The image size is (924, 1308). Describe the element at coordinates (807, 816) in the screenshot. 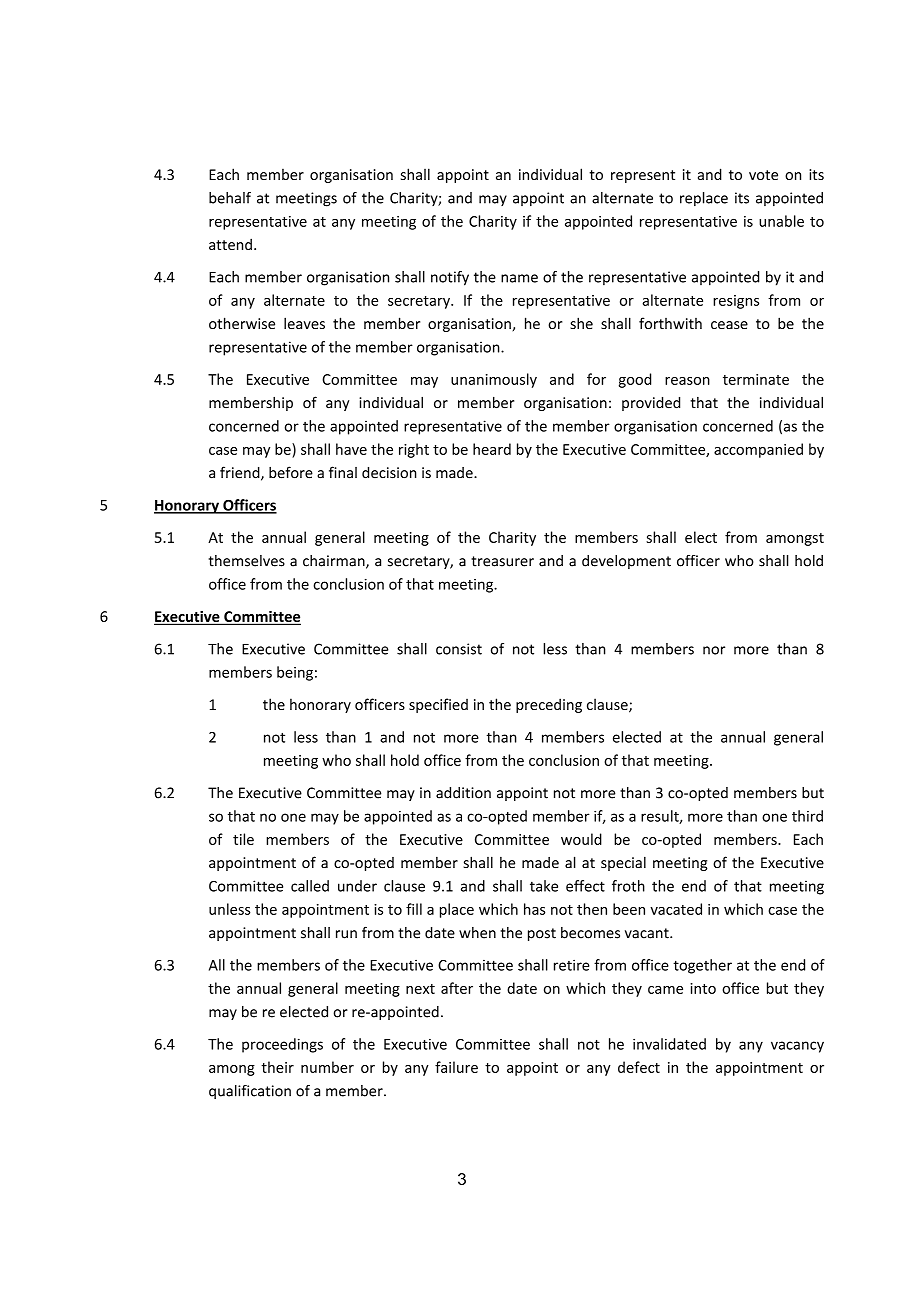

I see `third` at that location.
